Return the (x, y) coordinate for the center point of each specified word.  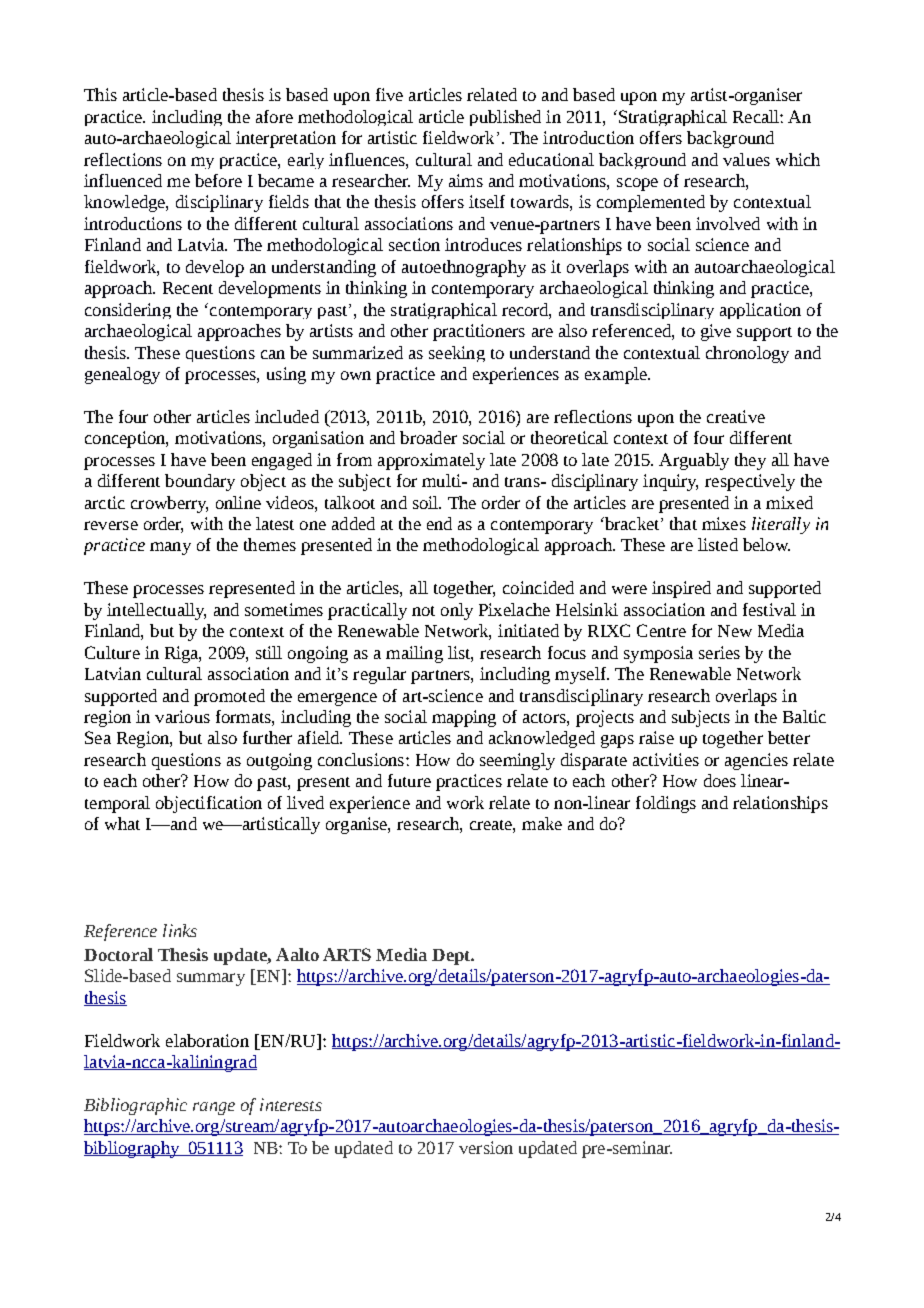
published (505, 118)
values (746, 159)
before (218, 180)
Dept (452, 957)
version (486, 1147)
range (214, 1108)
